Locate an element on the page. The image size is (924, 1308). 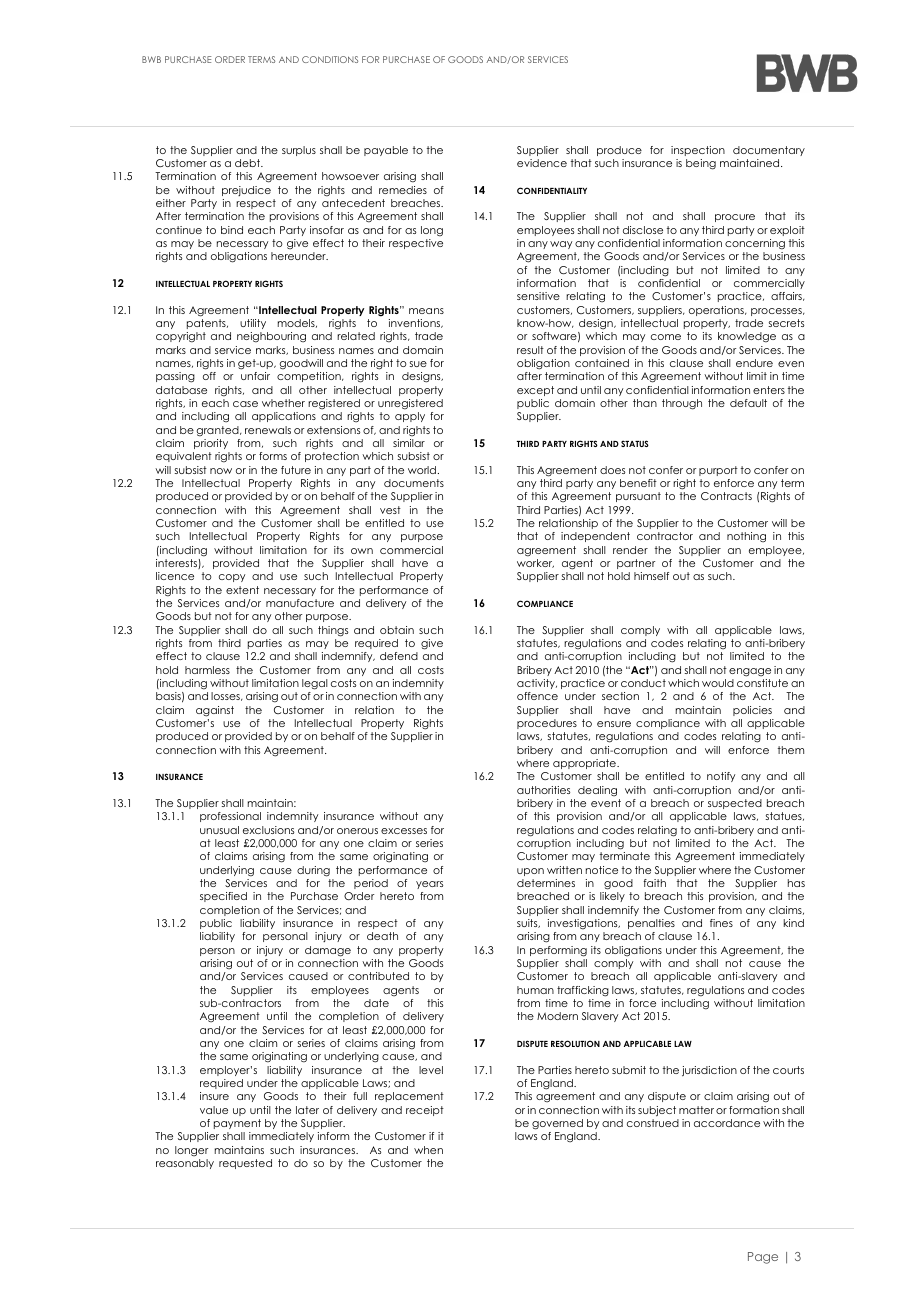
exclusions is located at coordinates (268, 830).
